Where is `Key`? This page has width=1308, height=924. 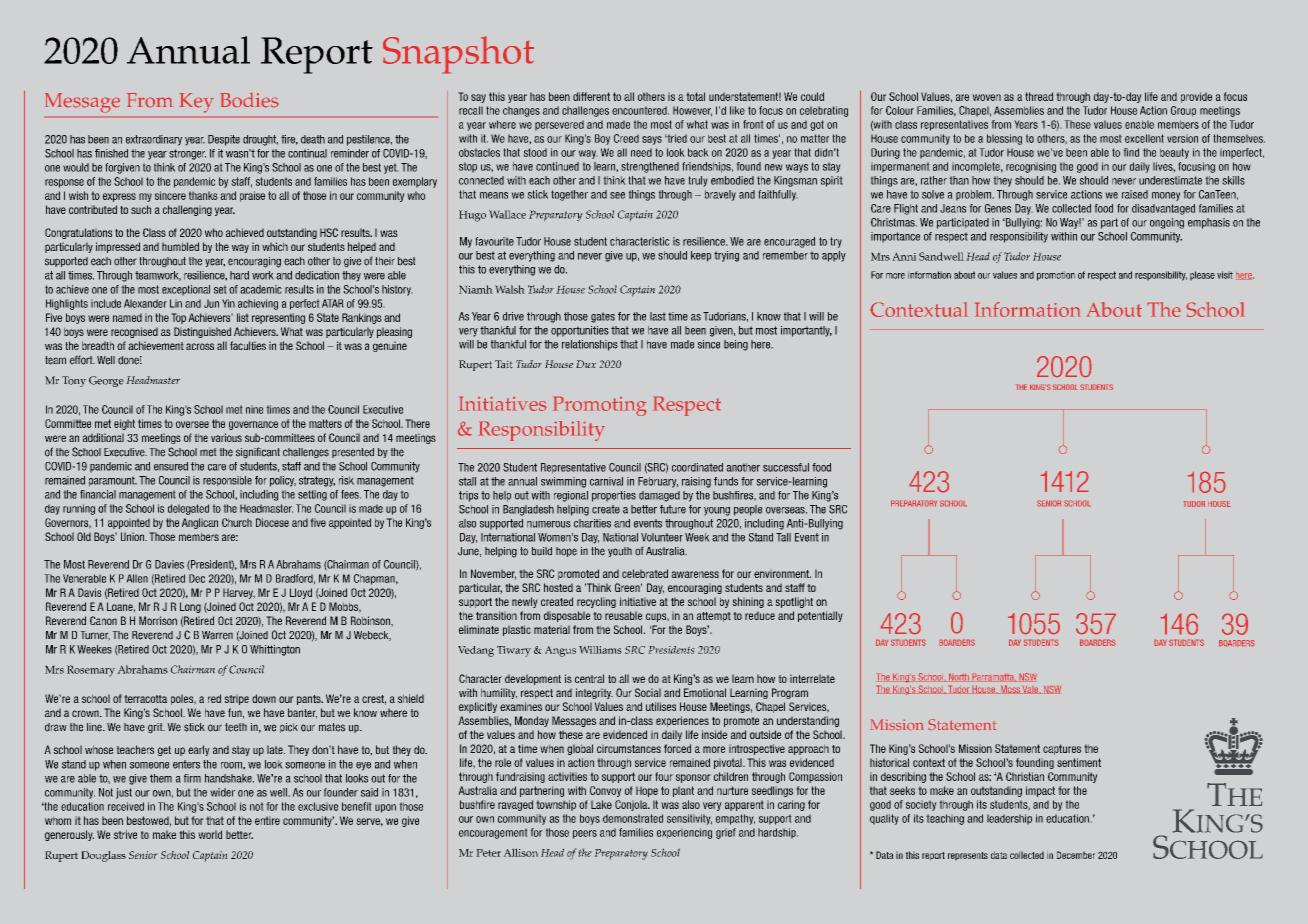
Key is located at coordinates (196, 103).
